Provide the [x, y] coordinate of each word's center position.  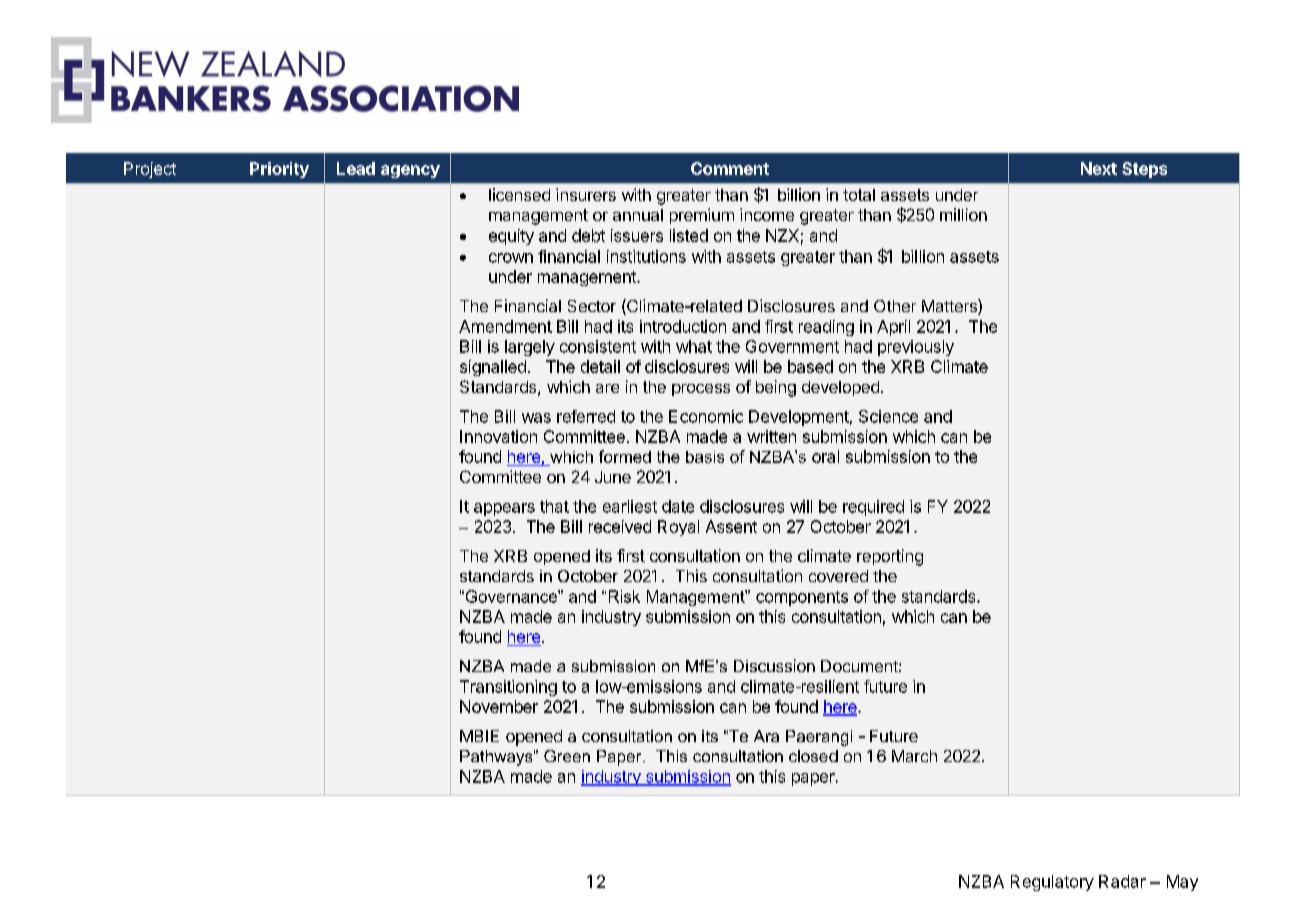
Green [567, 756]
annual [638, 215]
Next [1099, 168]
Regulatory [1052, 883]
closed [813, 756]
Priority [279, 170]
